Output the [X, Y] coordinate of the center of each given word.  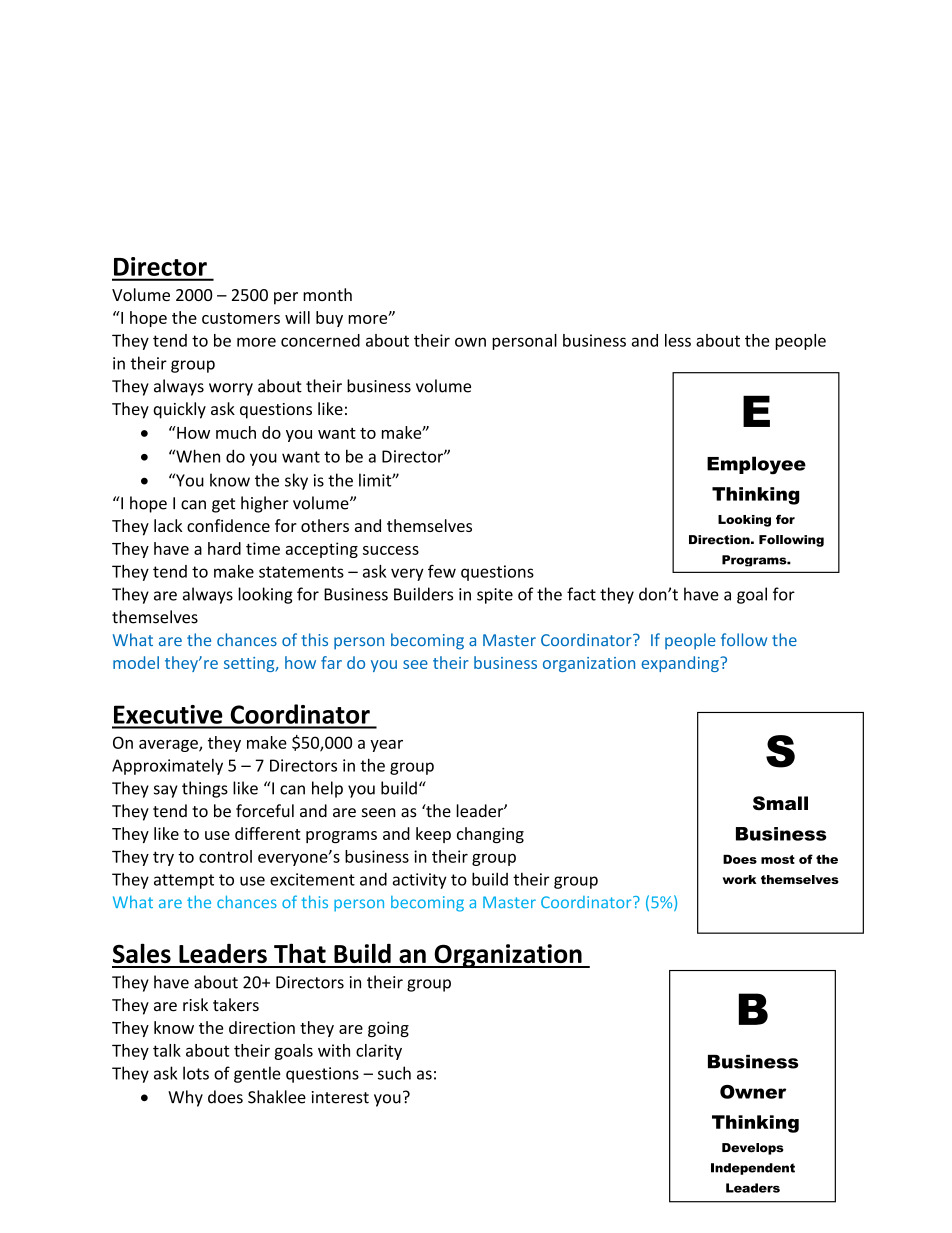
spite [495, 596]
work [739, 879]
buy [329, 319]
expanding [681, 664]
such [394, 1073]
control [225, 856]
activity [420, 881]
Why [185, 1098]
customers [241, 318]
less [678, 340]
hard [224, 548]
